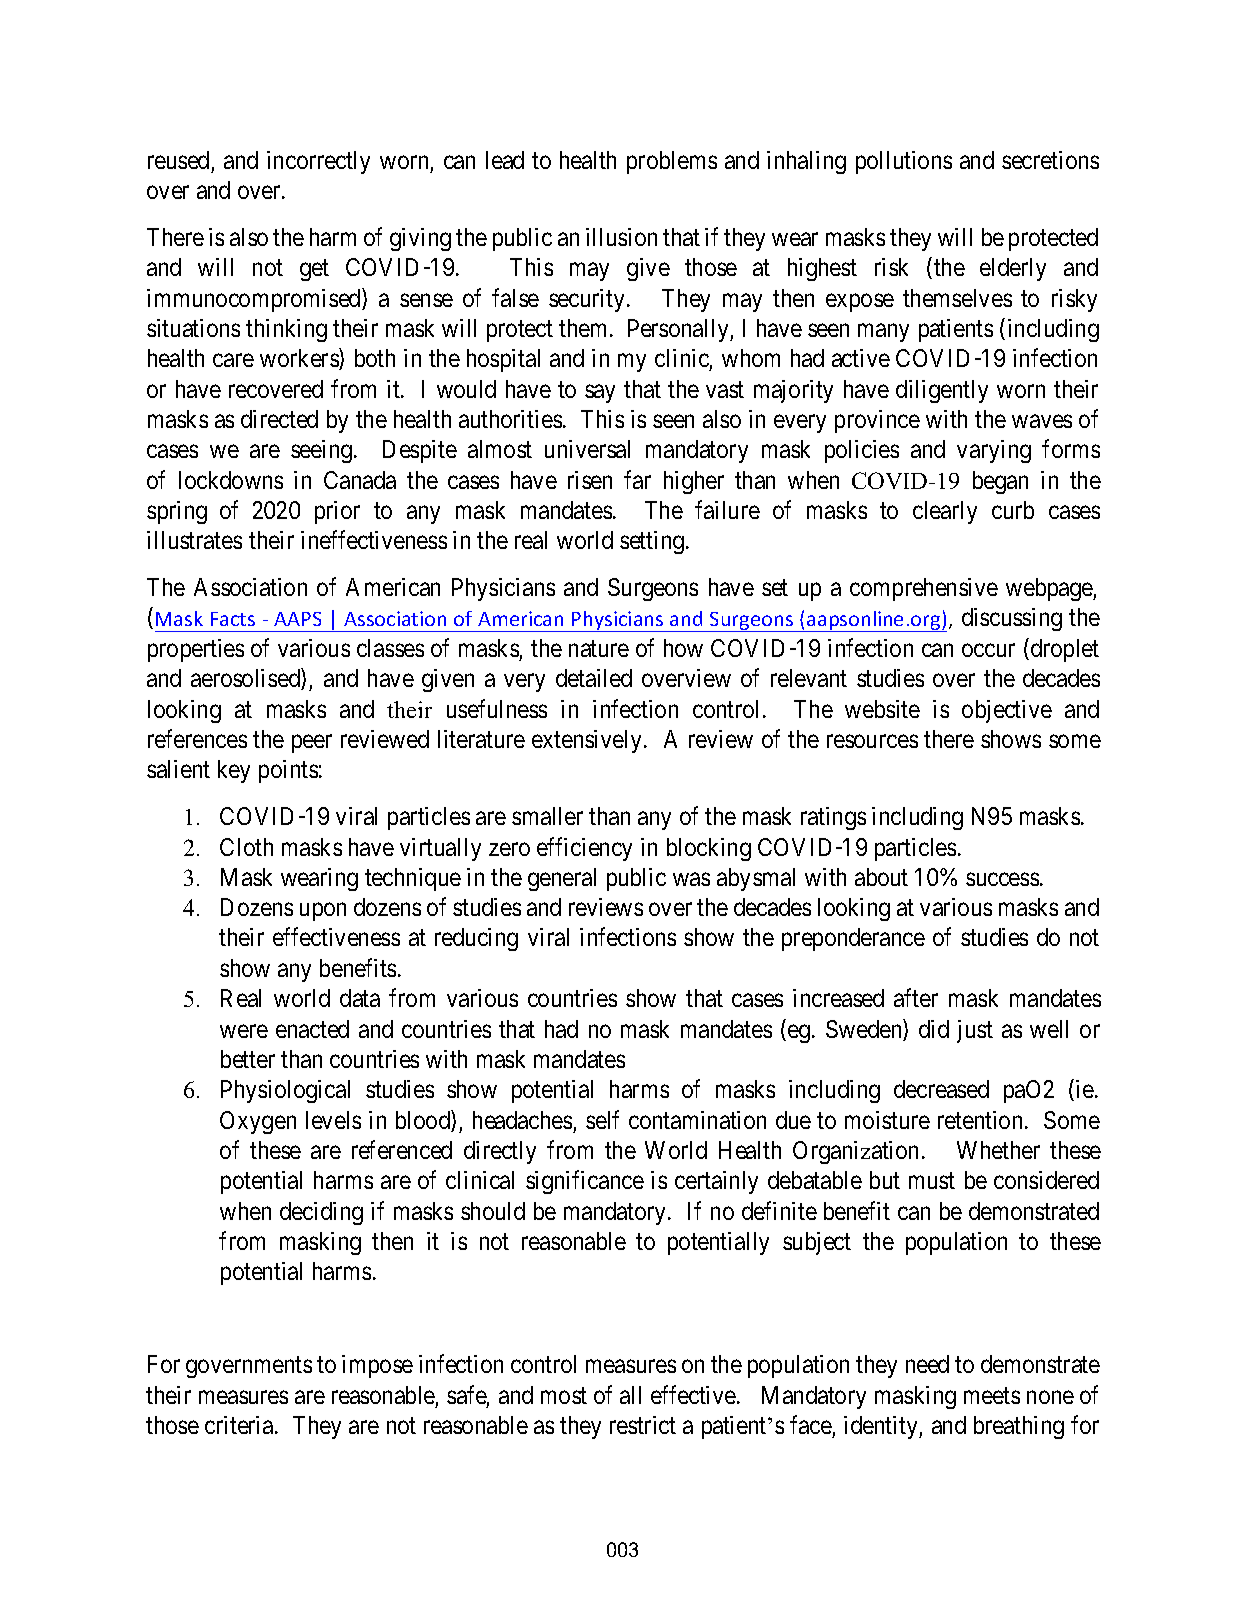 The width and height of the screenshot is (1246, 1613). Describe the element at coordinates (992, 1396) in the screenshot. I see `meets` at that location.
